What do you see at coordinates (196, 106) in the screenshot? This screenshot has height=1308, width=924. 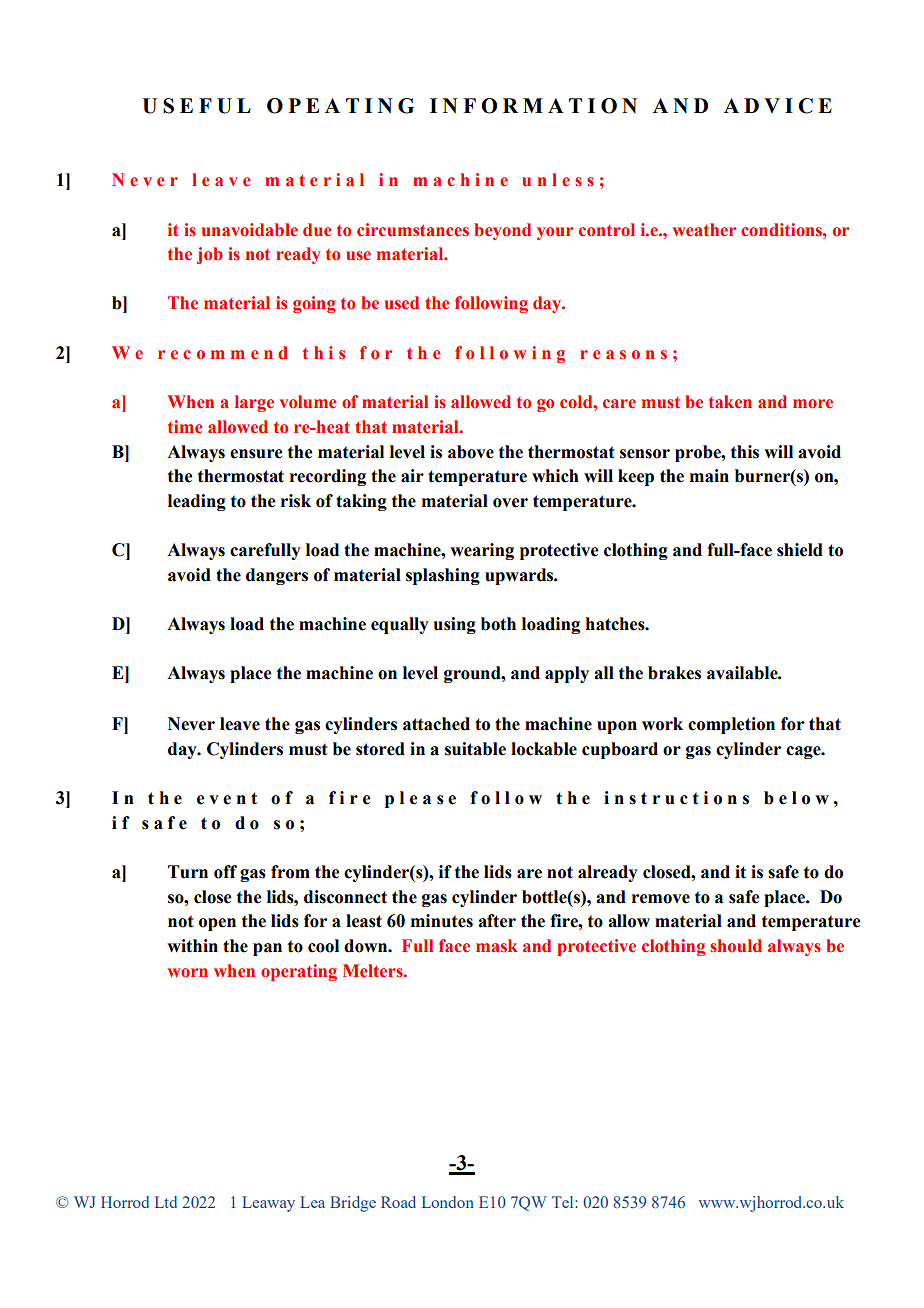 I see `USEFUL` at bounding box center [196, 106].
